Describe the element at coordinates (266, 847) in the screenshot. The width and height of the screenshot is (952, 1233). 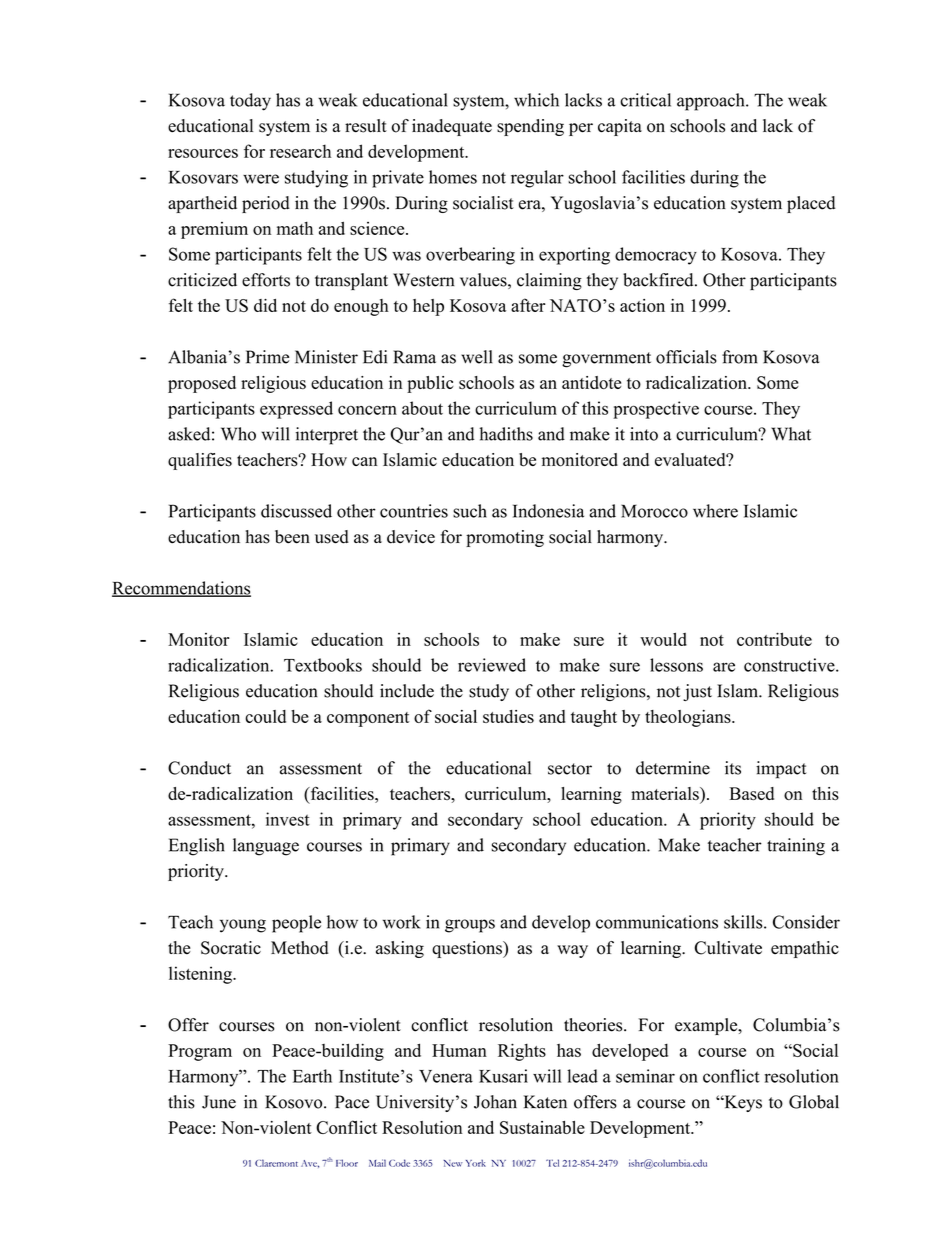
I see `language` at that location.
